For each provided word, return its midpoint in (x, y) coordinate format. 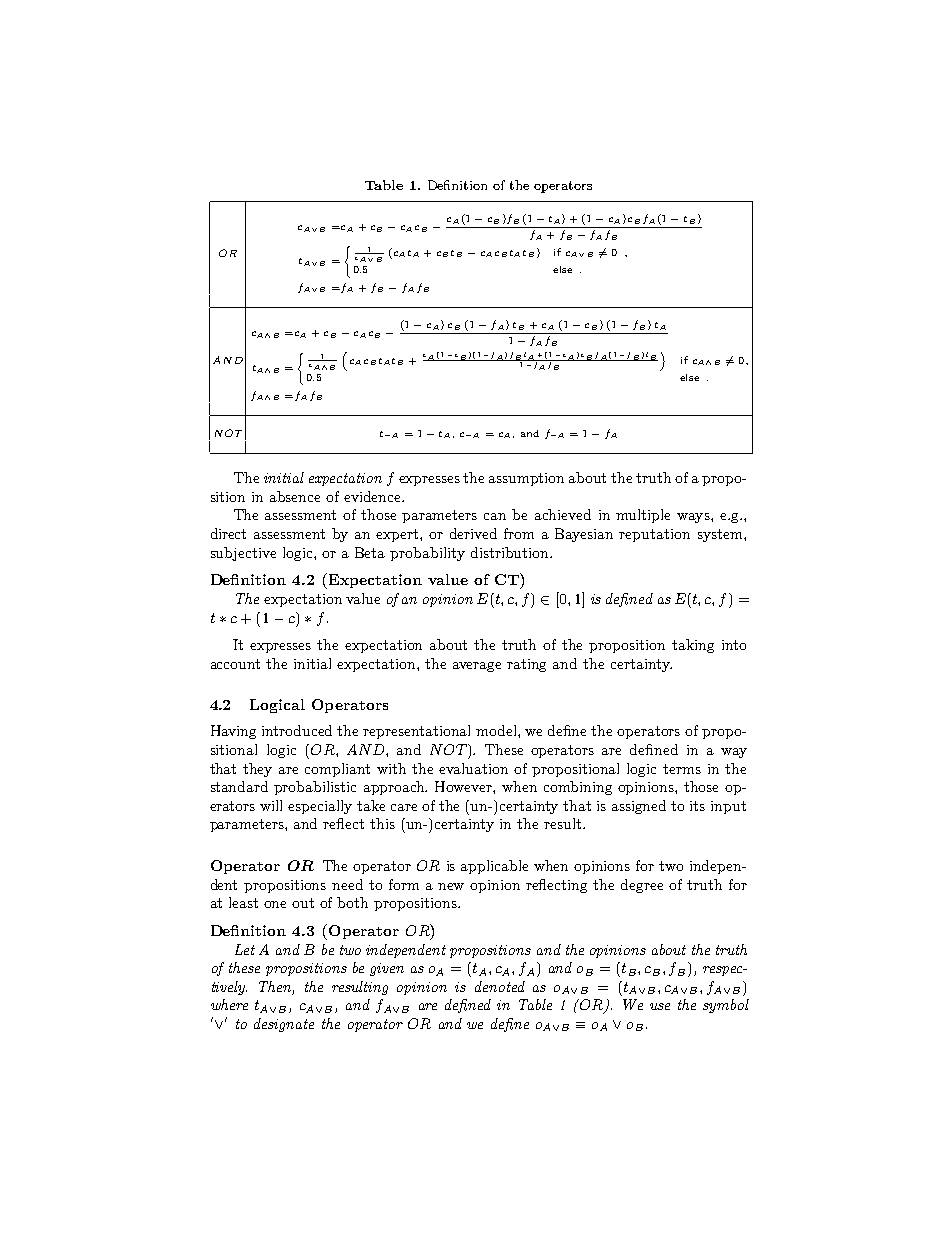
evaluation (473, 768)
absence (295, 496)
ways (694, 518)
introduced (297, 730)
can (495, 516)
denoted (500, 986)
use (660, 1006)
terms (682, 769)
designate (284, 1025)
